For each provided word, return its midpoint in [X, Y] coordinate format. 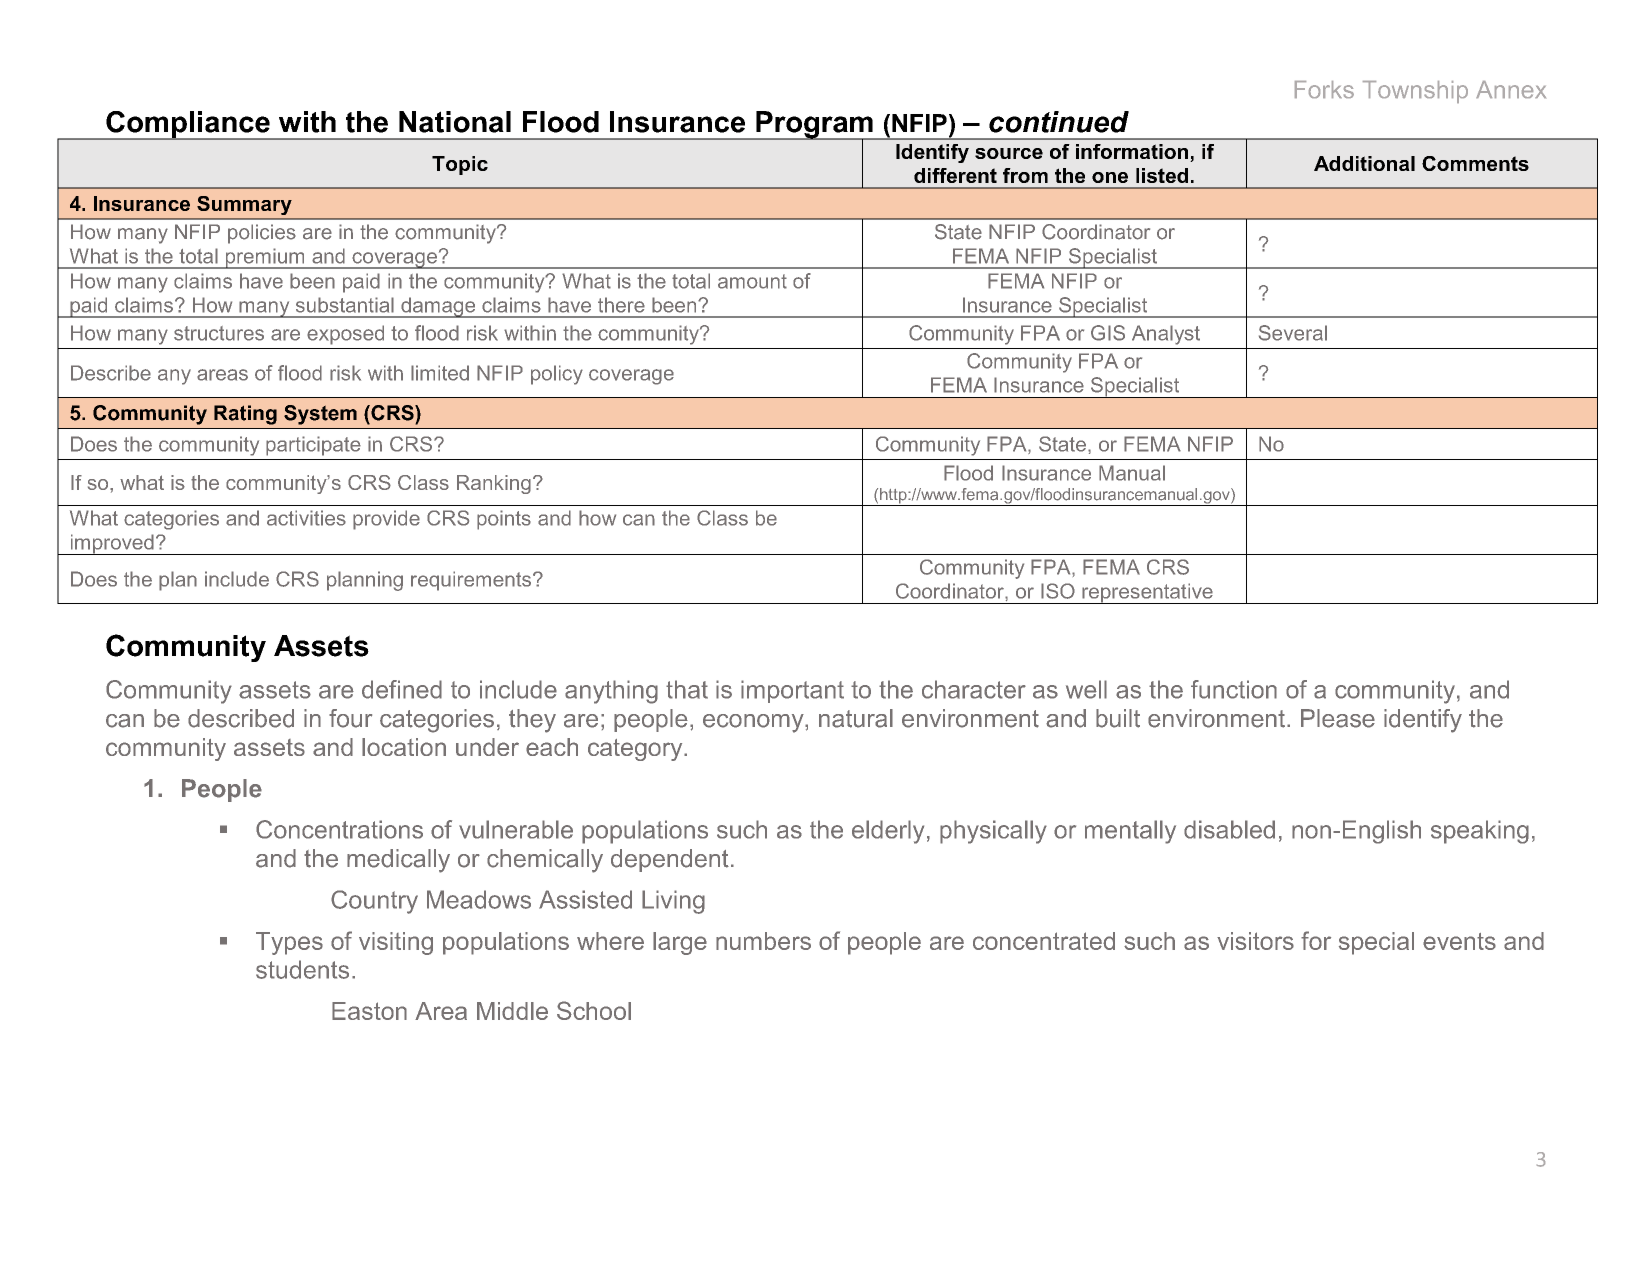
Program [814, 126]
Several [1293, 333]
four [350, 718]
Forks [1324, 89]
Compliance [188, 125]
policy [557, 375]
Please [1338, 718]
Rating [245, 415]
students [302, 969]
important [792, 691]
